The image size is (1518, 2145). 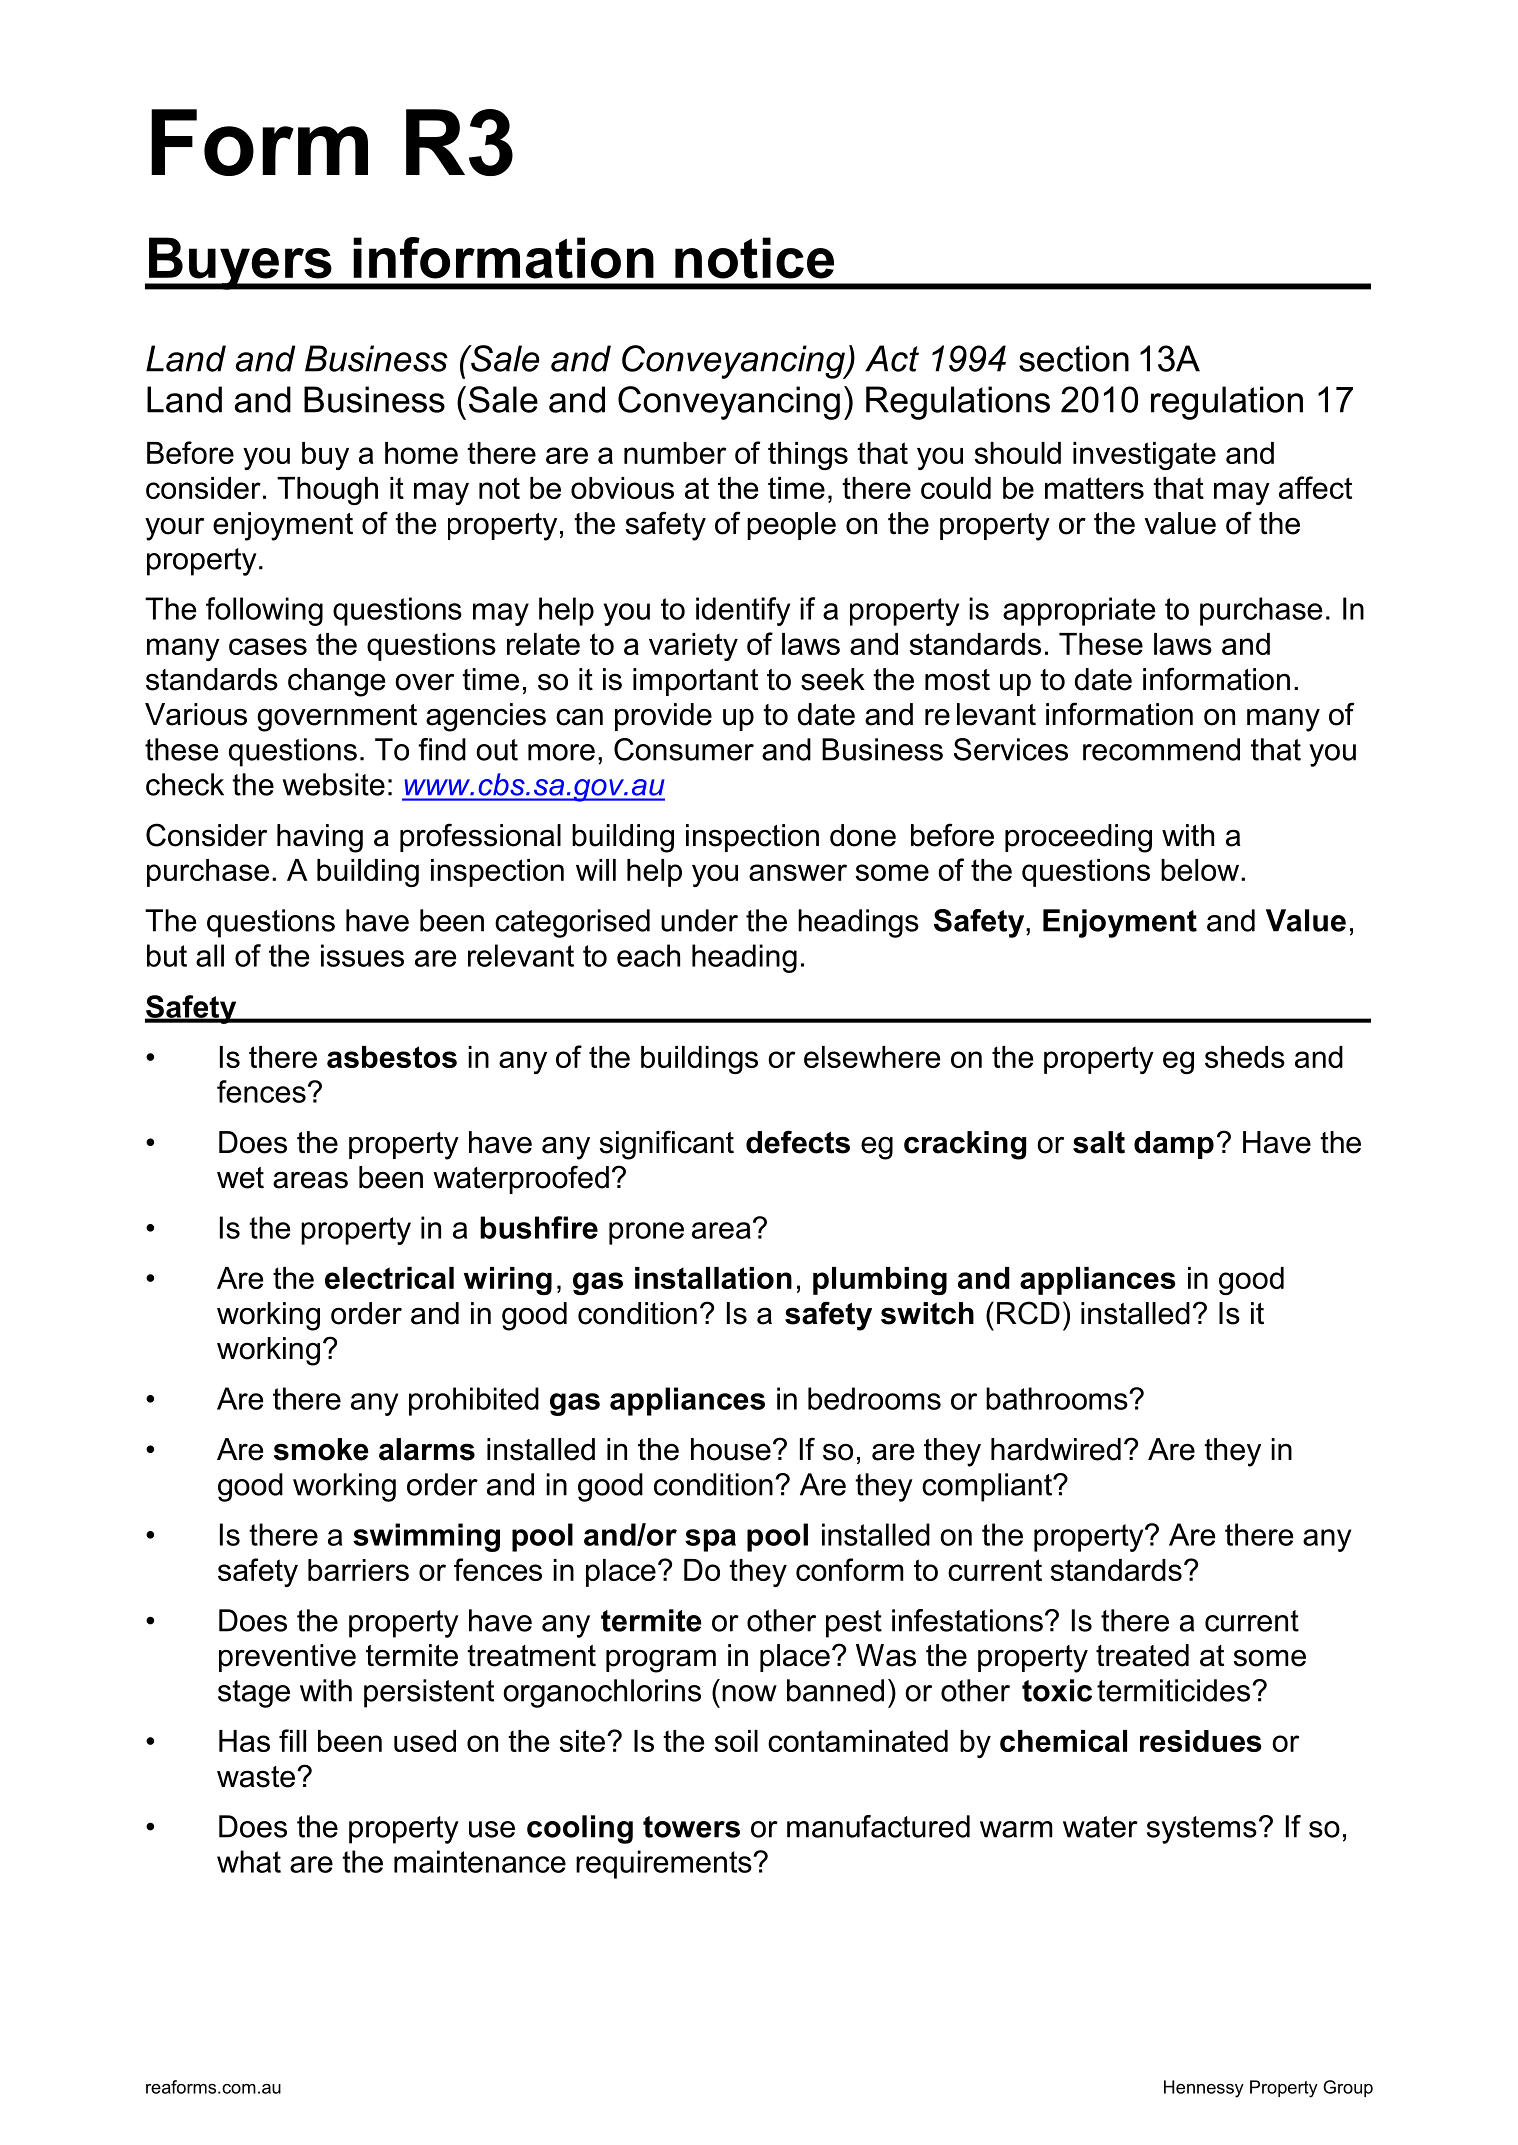 What do you see at coordinates (240, 263) in the page?
I see `Buyers` at bounding box center [240, 263].
